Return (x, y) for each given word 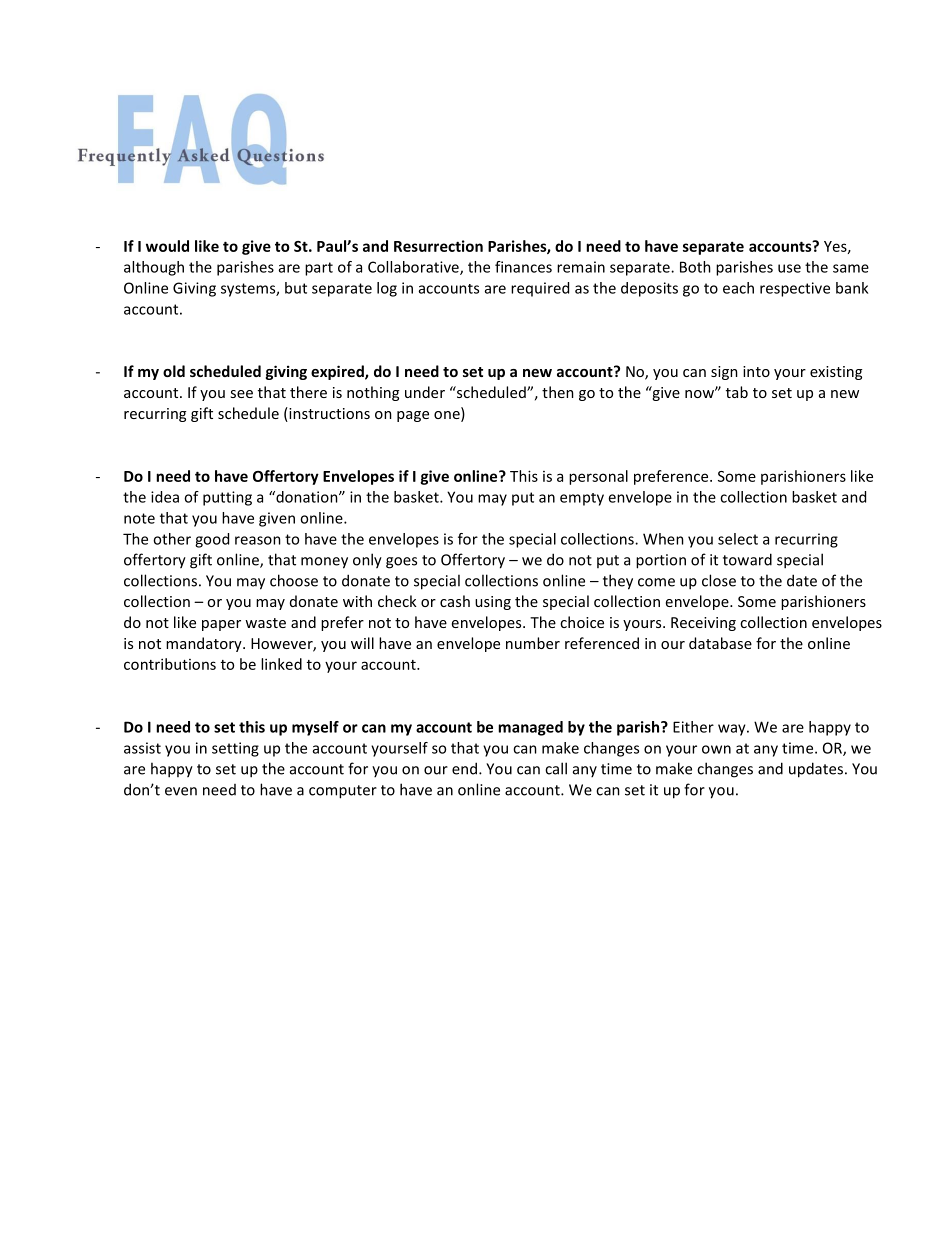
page (413, 416)
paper (221, 625)
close (719, 580)
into (756, 371)
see (241, 394)
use (789, 268)
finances (523, 267)
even (181, 791)
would (167, 246)
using (493, 603)
